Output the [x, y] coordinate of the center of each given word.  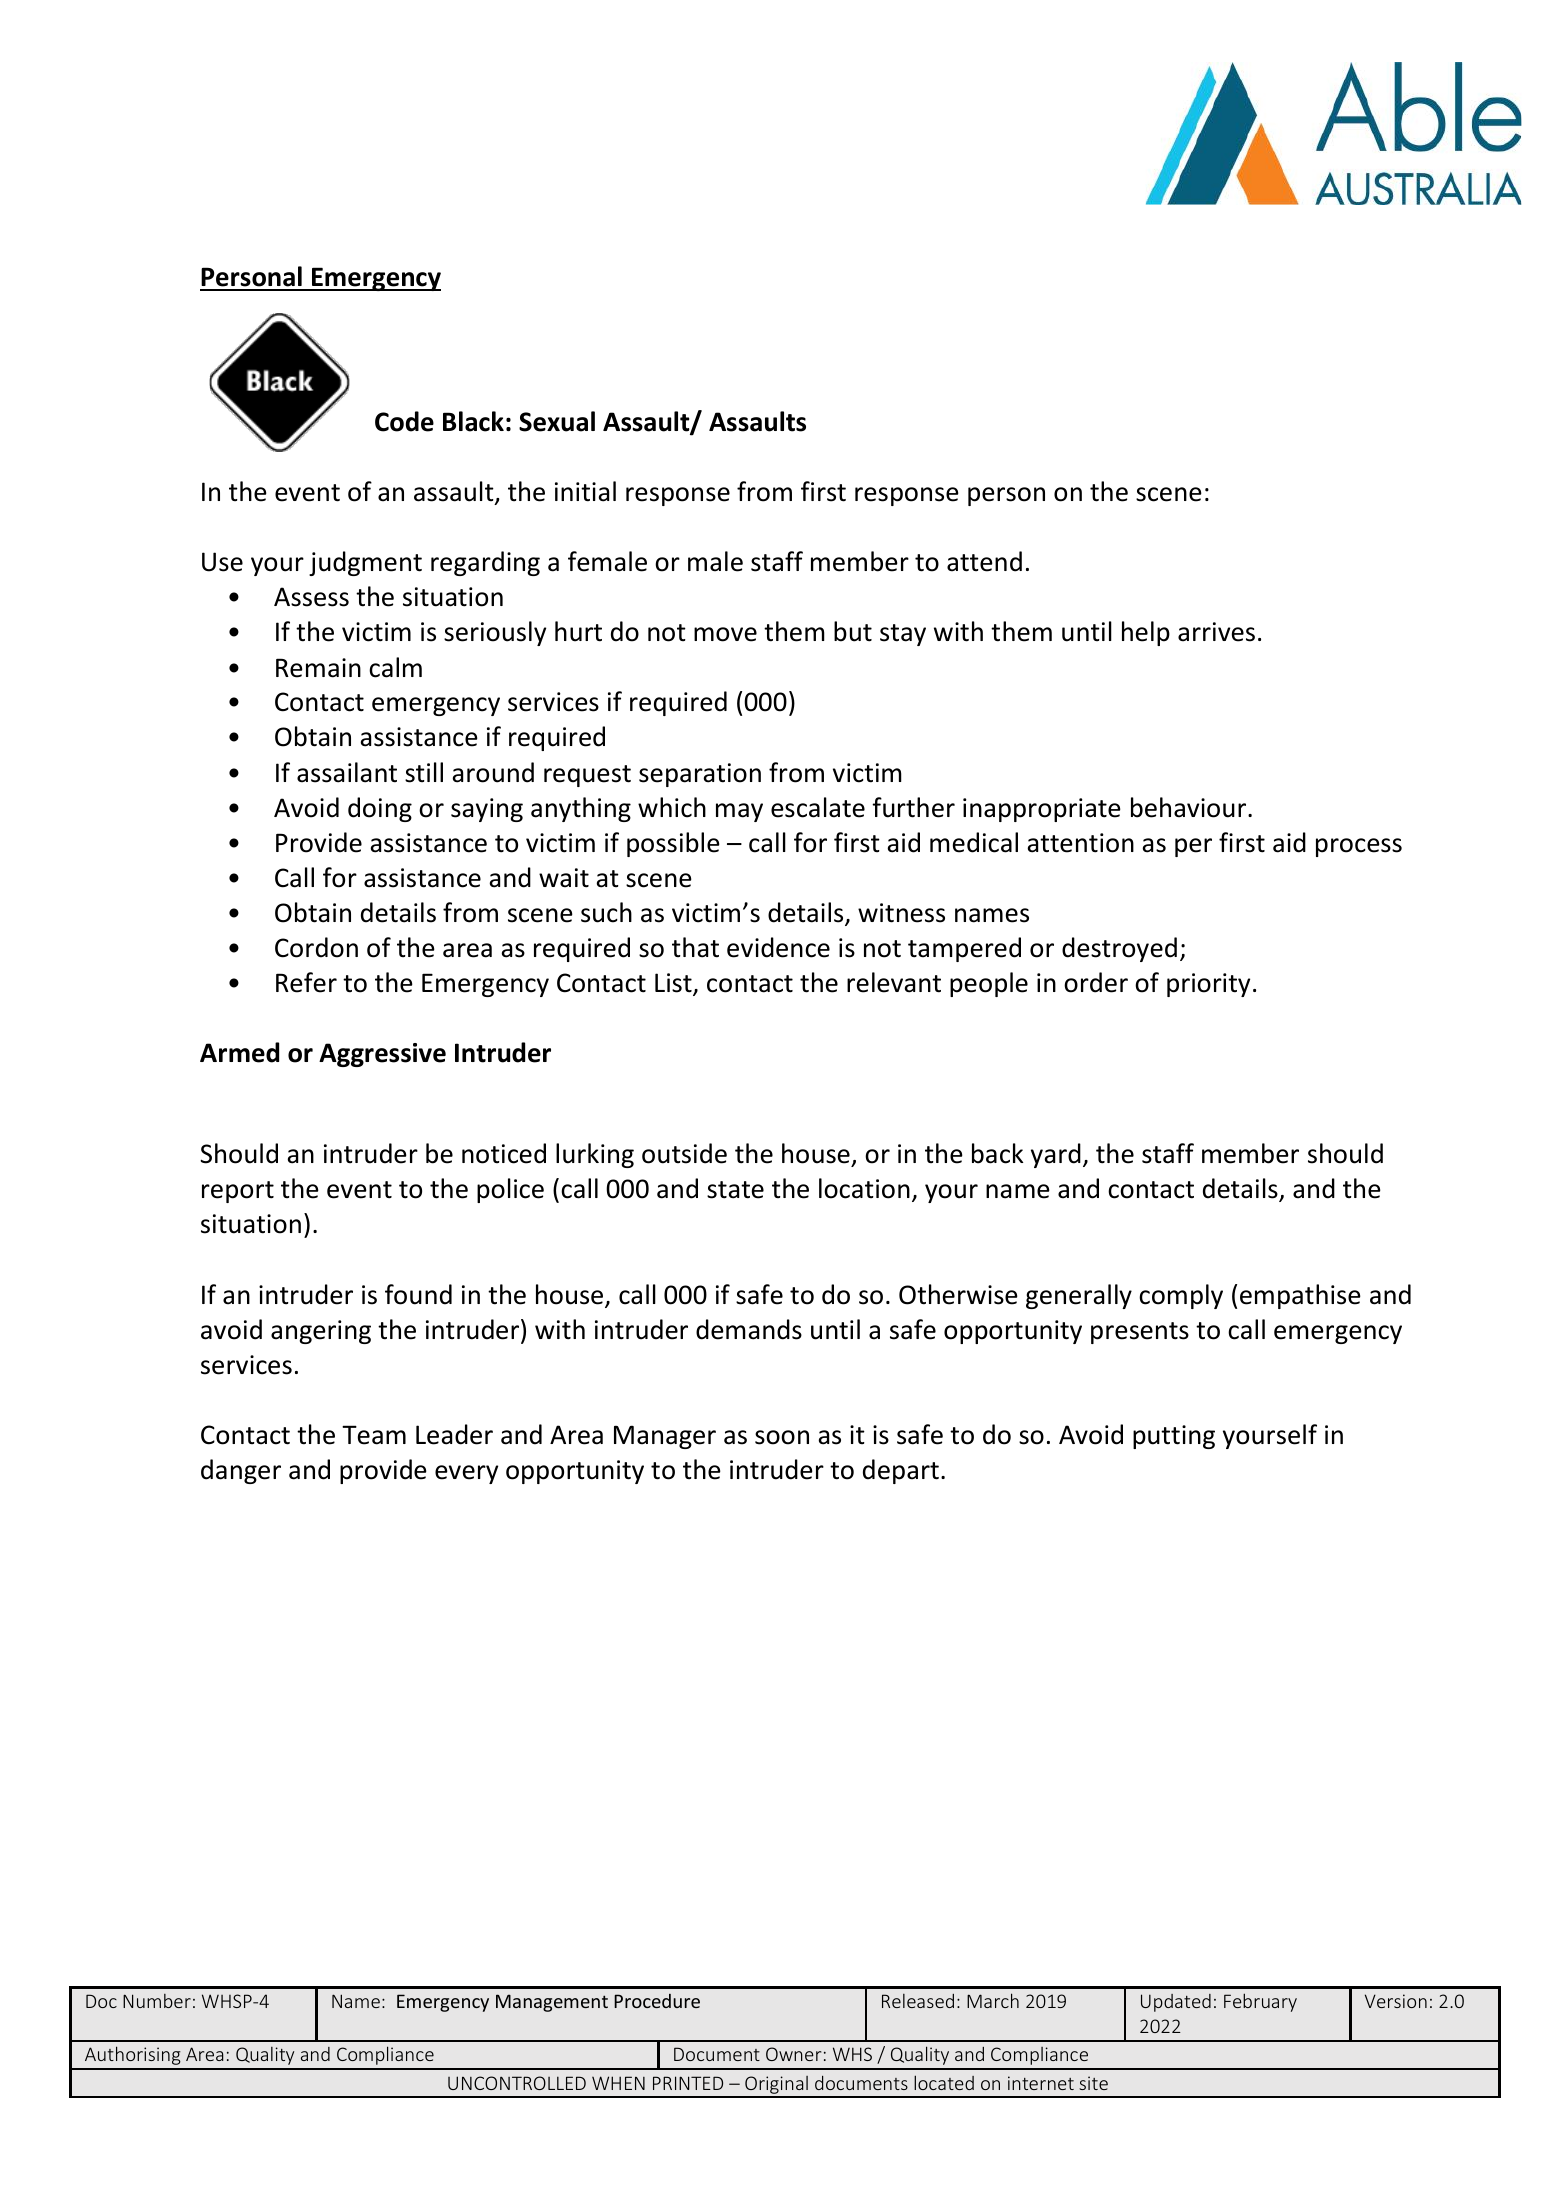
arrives [1216, 632]
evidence [778, 947]
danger [241, 1471]
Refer [306, 982]
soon [782, 1437]
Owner [793, 2054]
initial [585, 491]
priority [1208, 985]
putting [1174, 1437]
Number [157, 2001]
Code [404, 421]
